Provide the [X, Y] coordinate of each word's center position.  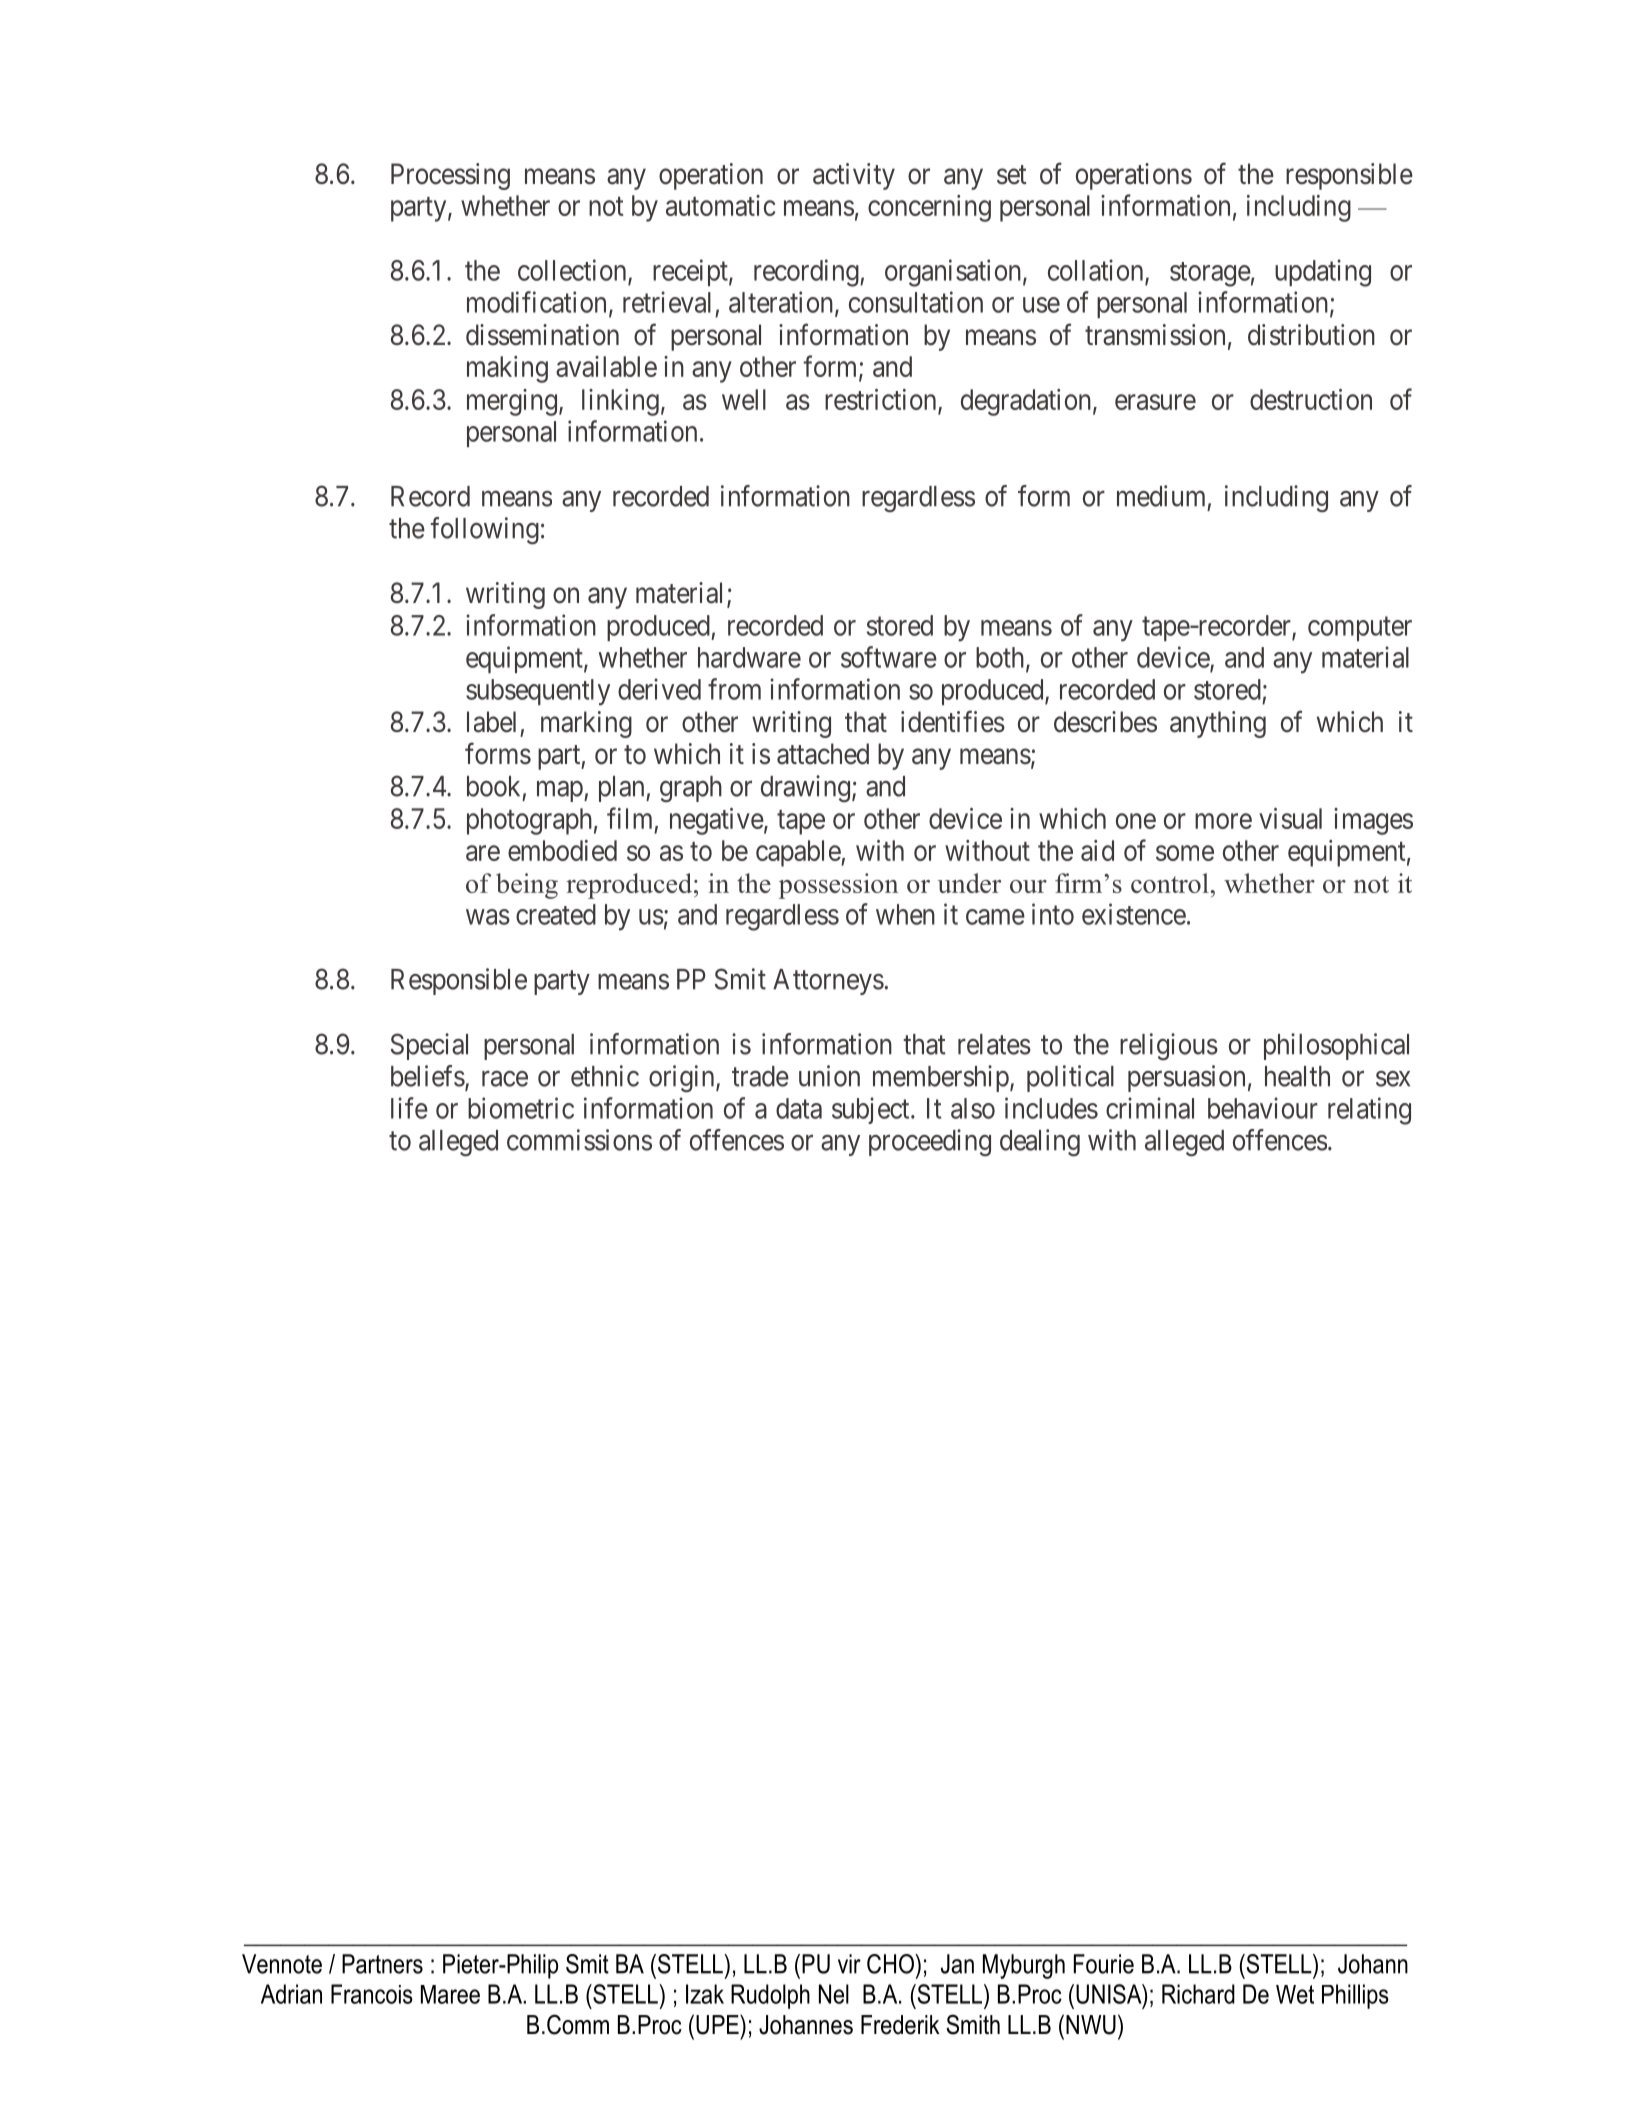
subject [872, 1110]
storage [1210, 274]
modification [536, 302]
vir [849, 1964]
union [829, 1076]
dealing [1040, 1143]
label [491, 722]
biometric [521, 1108]
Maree [450, 1994]
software [889, 657]
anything [1218, 724]
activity [854, 176]
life [409, 1108]
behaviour [1263, 1108]
